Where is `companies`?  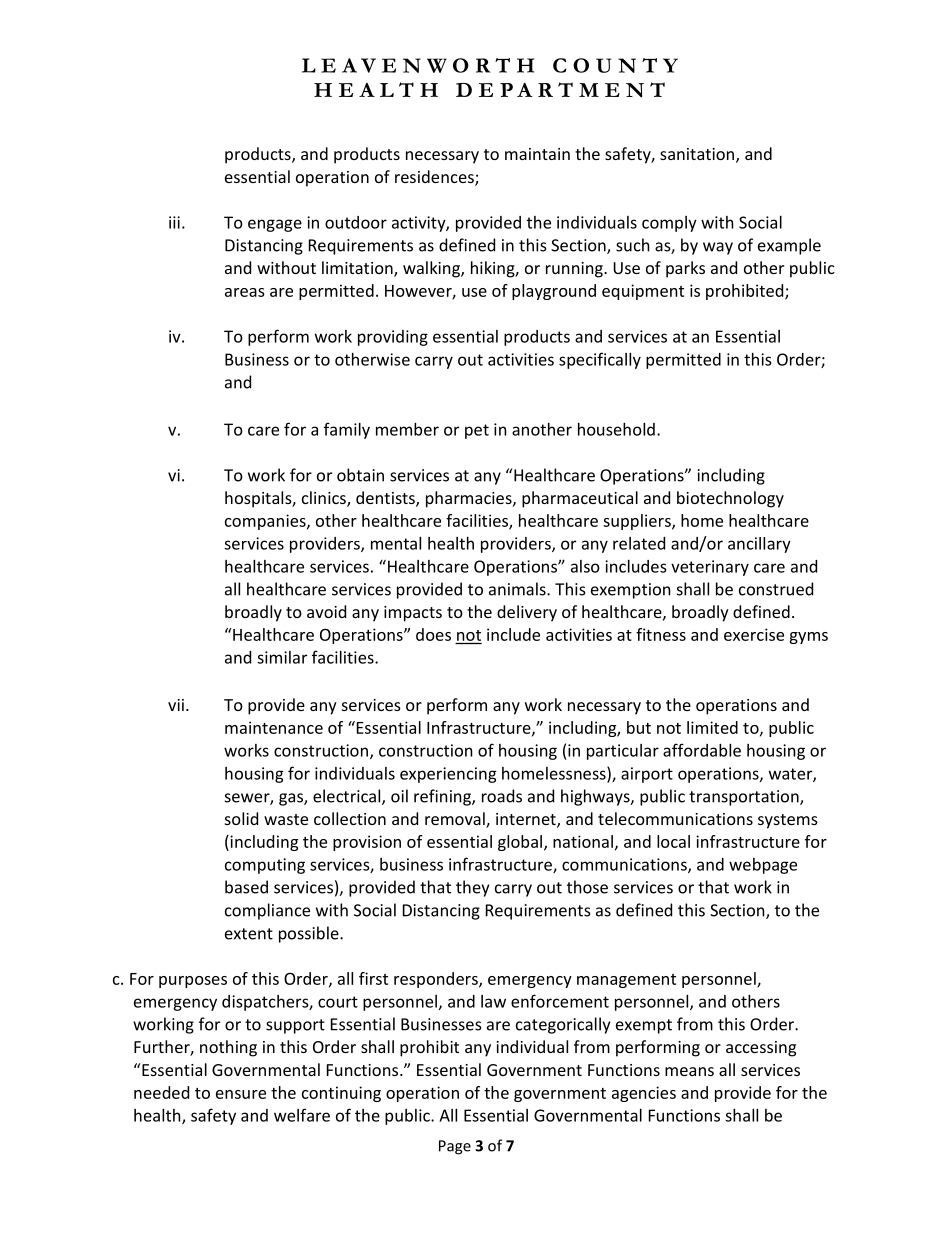
companies is located at coordinates (266, 522).
